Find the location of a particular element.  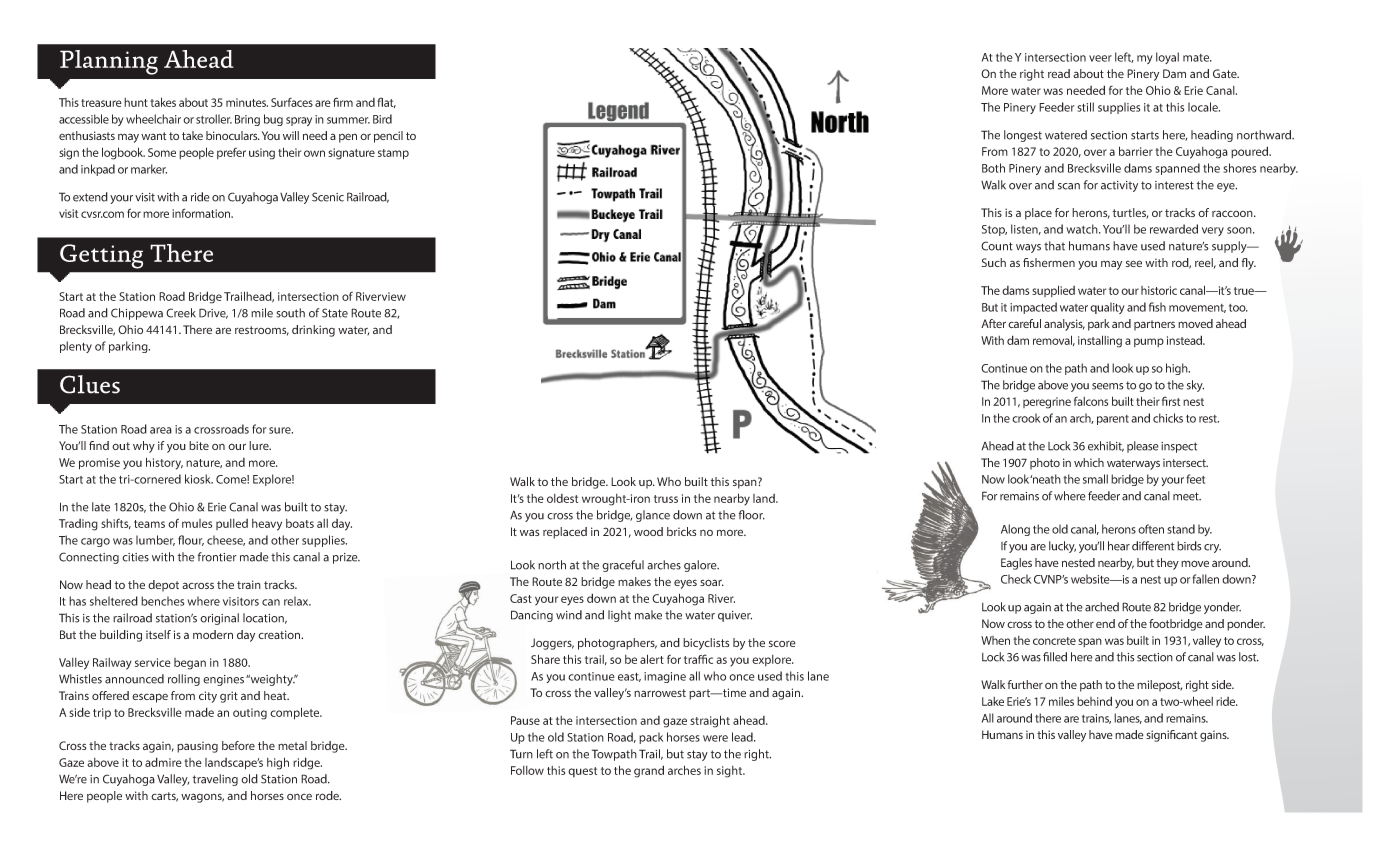

minutes is located at coordinates (247, 102).
